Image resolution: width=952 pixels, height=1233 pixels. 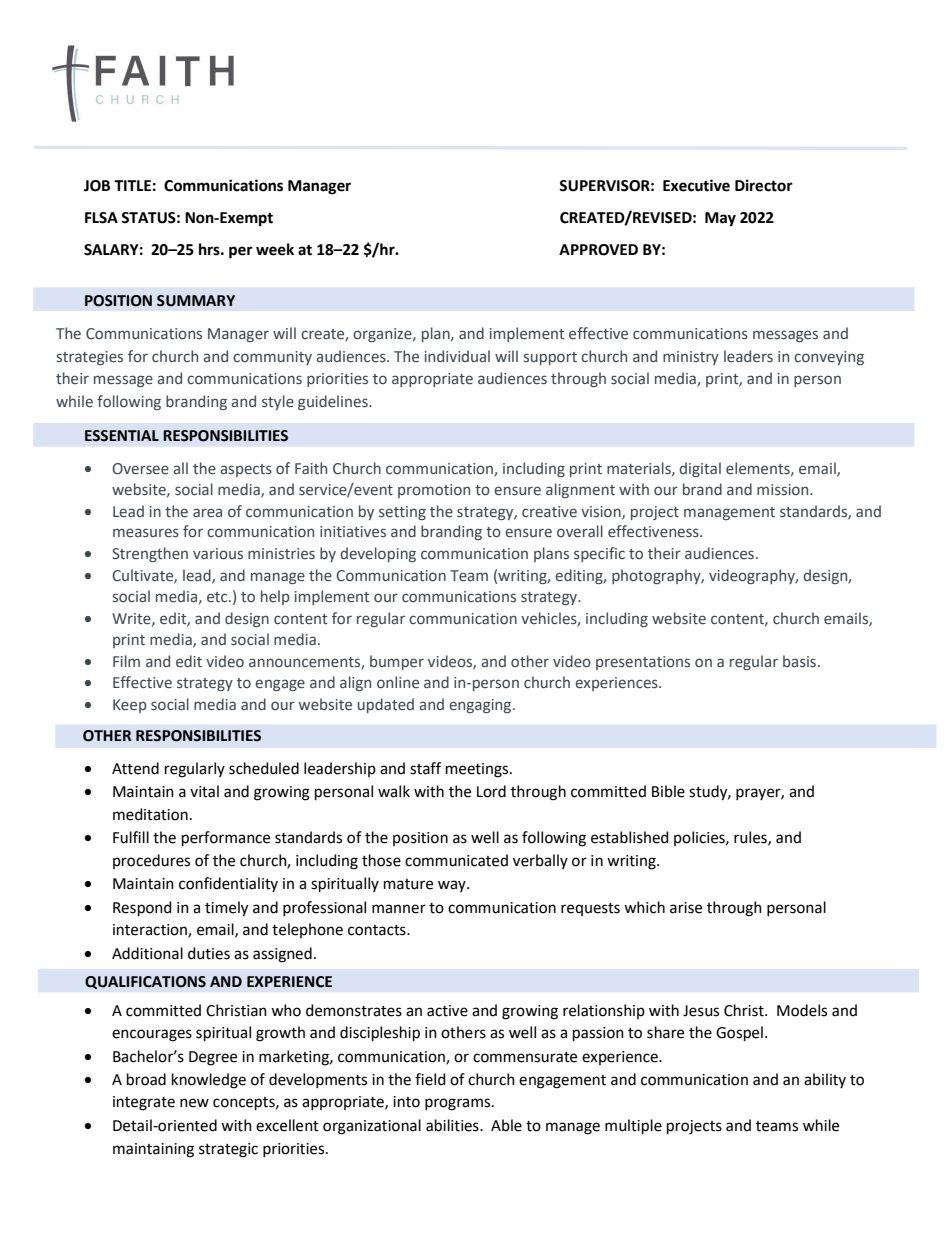 What do you see at coordinates (150, 554) in the screenshot?
I see `Strengthen` at bounding box center [150, 554].
